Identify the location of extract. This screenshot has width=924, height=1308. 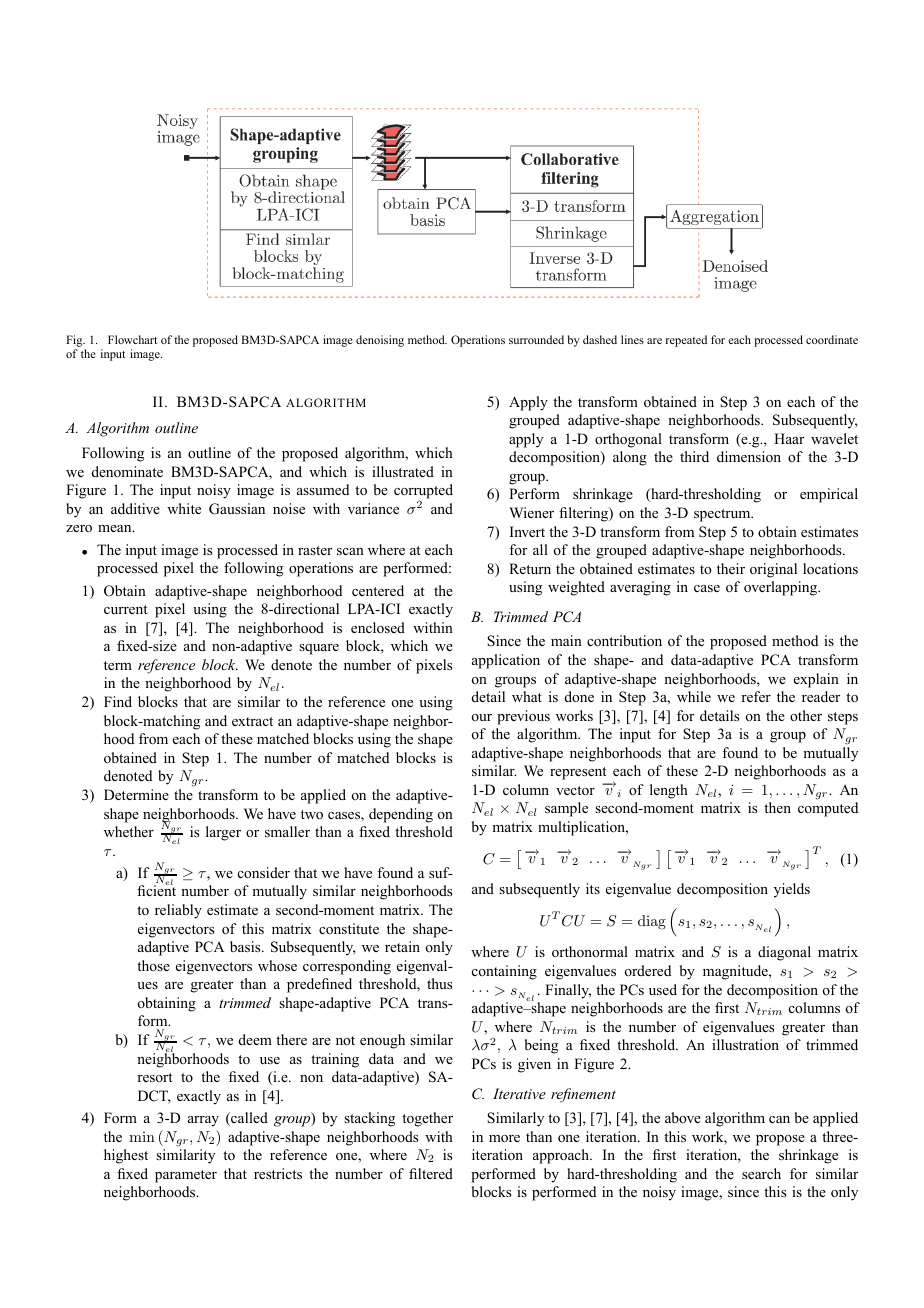
(252, 721).
